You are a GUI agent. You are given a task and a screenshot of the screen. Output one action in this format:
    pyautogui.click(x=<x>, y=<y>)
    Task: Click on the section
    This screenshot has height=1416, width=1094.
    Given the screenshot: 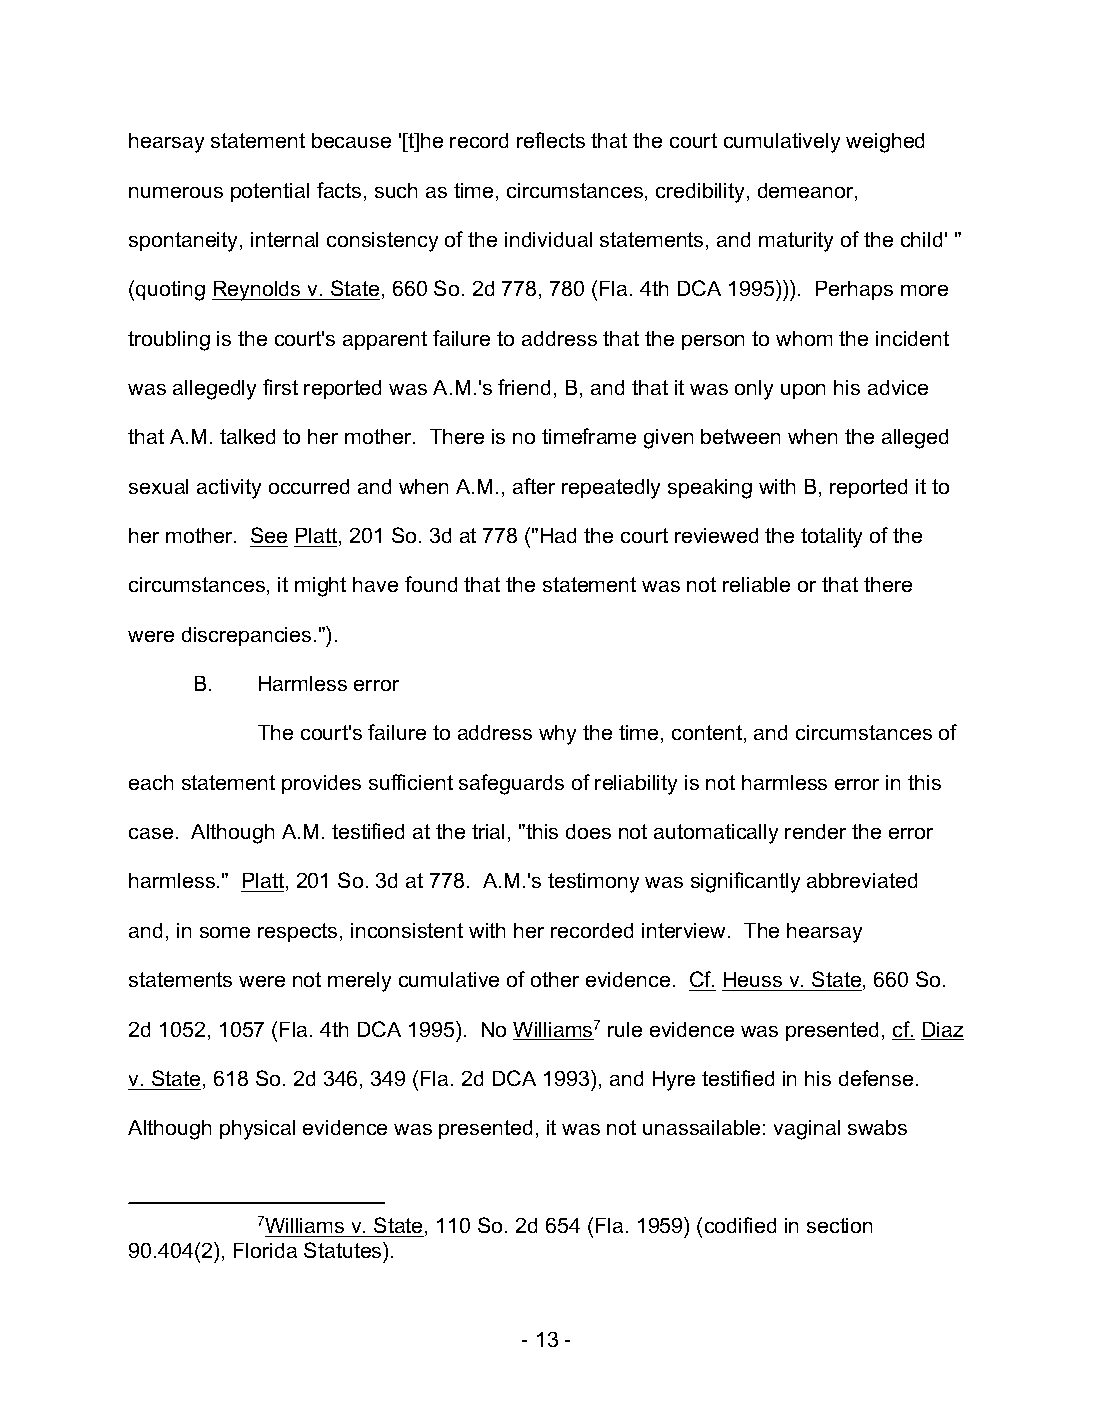 What is the action you would take?
    pyautogui.click(x=839, y=1225)
